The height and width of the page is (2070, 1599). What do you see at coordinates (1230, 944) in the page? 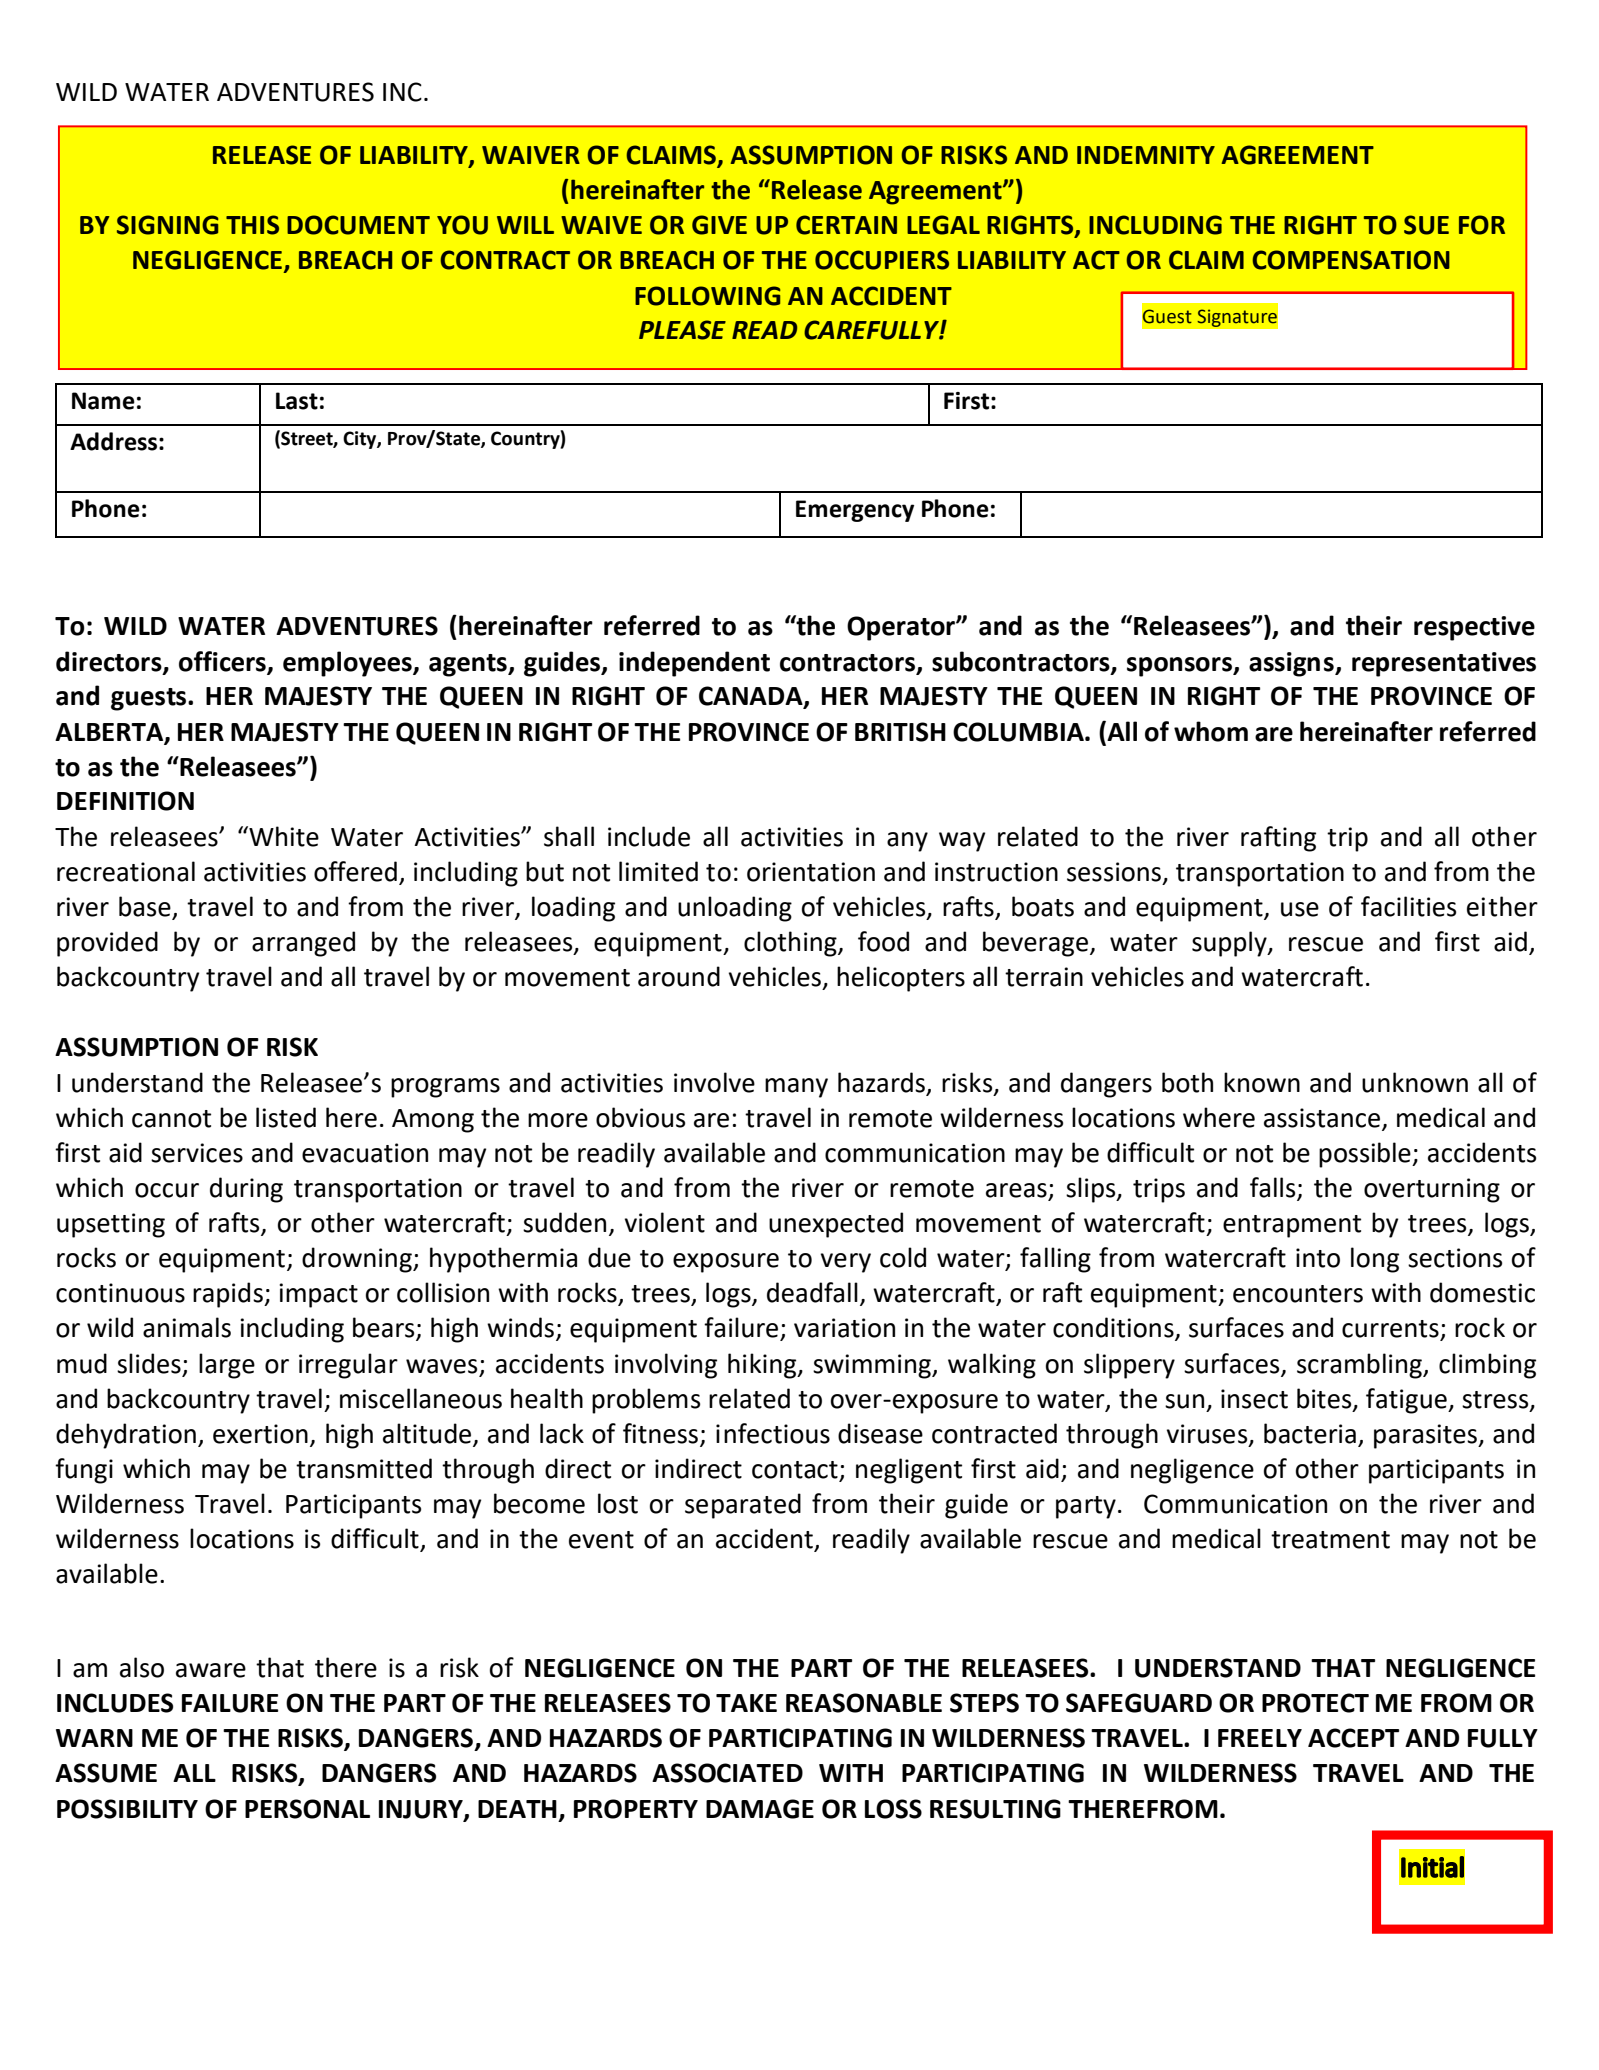
I see `supply` at bounding box center [1230, 944].
